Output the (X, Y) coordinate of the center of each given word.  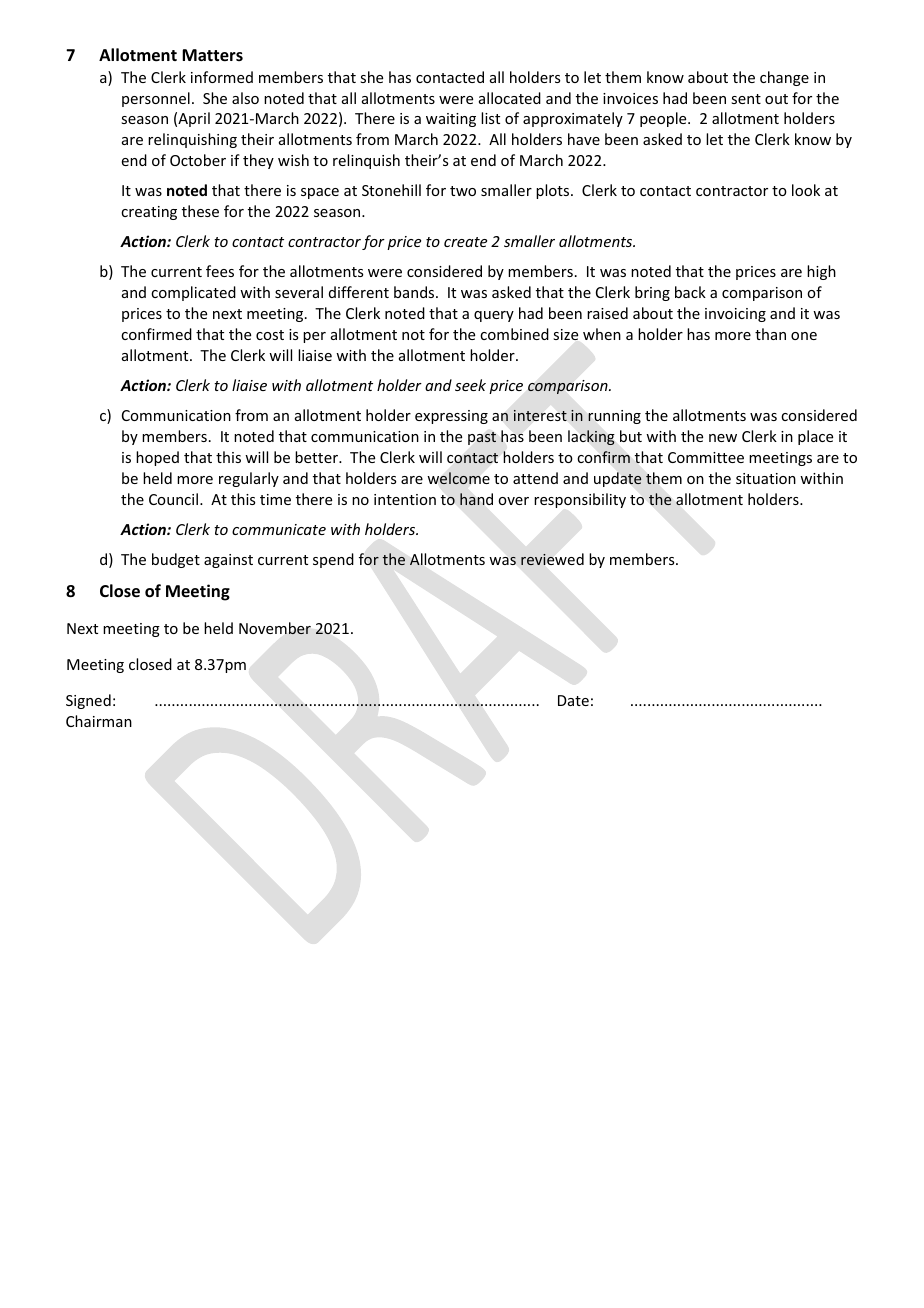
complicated (193, 293)
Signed (88, 701)
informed (222, 77)
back (690, 292)
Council (175, 499)
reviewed (552, 559)
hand (476, 499)
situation (766, 478)
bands (415, 292)
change (784, 78)
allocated (510, 98)
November (275, 628)
